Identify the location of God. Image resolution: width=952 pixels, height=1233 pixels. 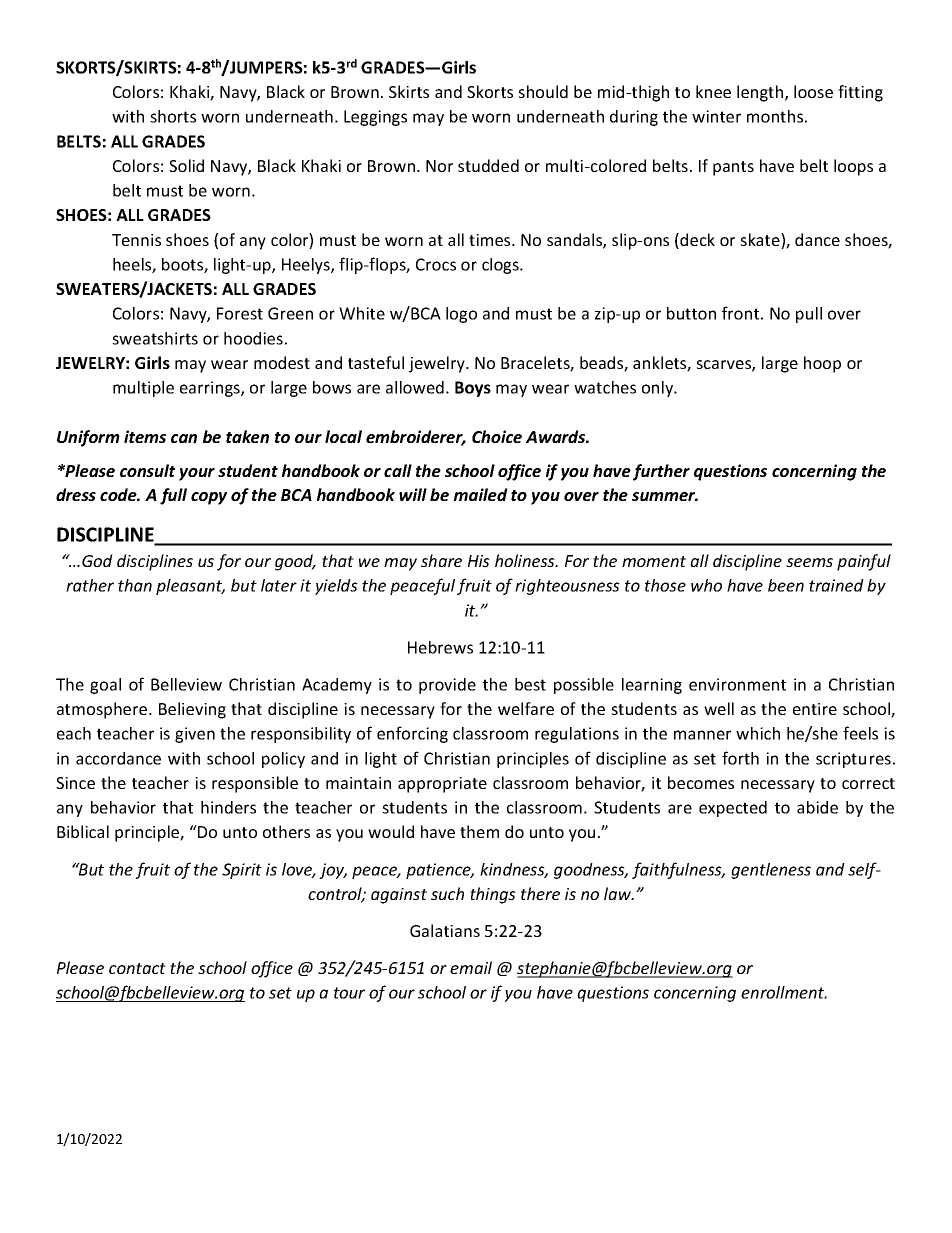
(97, 560).
